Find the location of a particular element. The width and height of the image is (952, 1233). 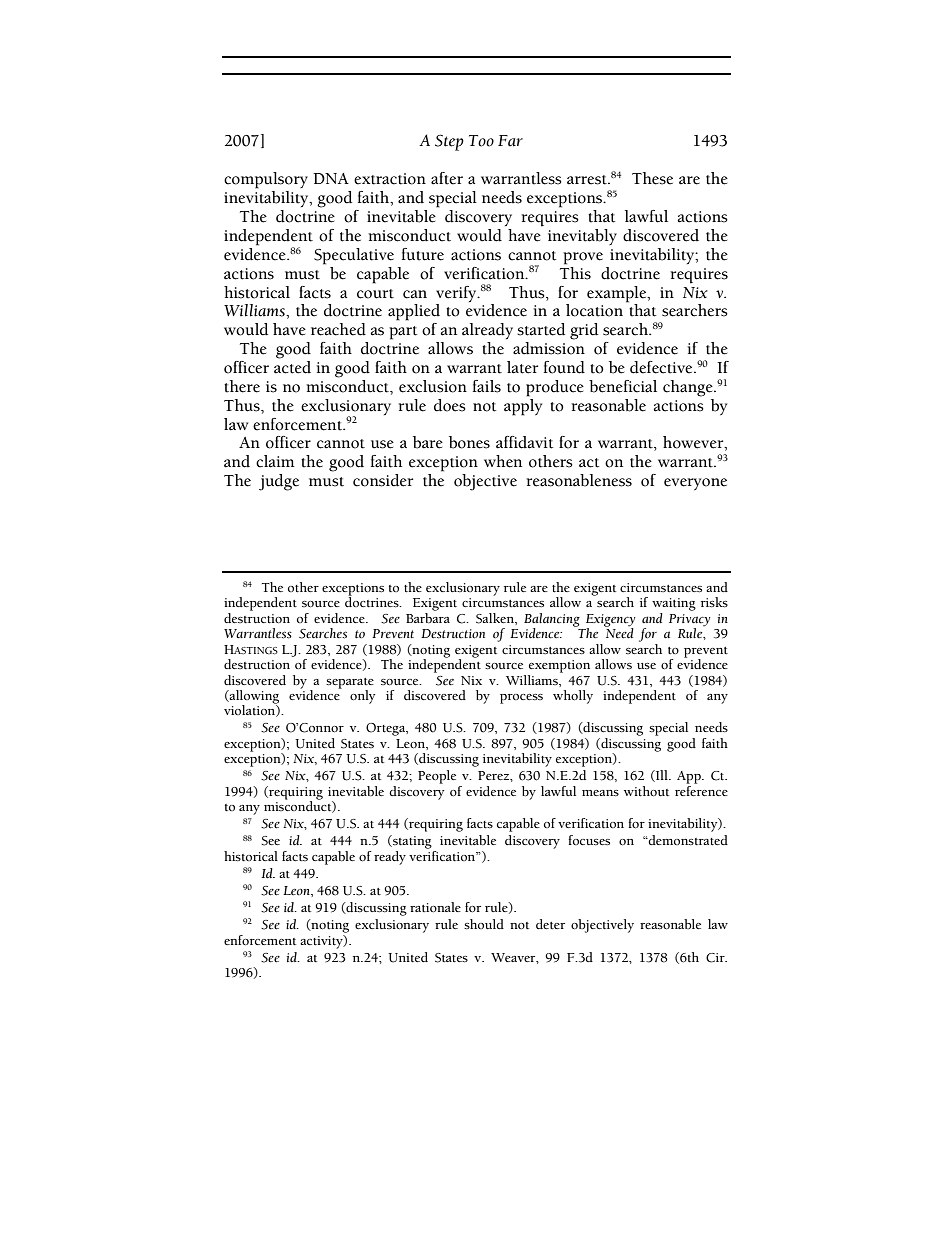

fails is located at coordinates (487, 386).
